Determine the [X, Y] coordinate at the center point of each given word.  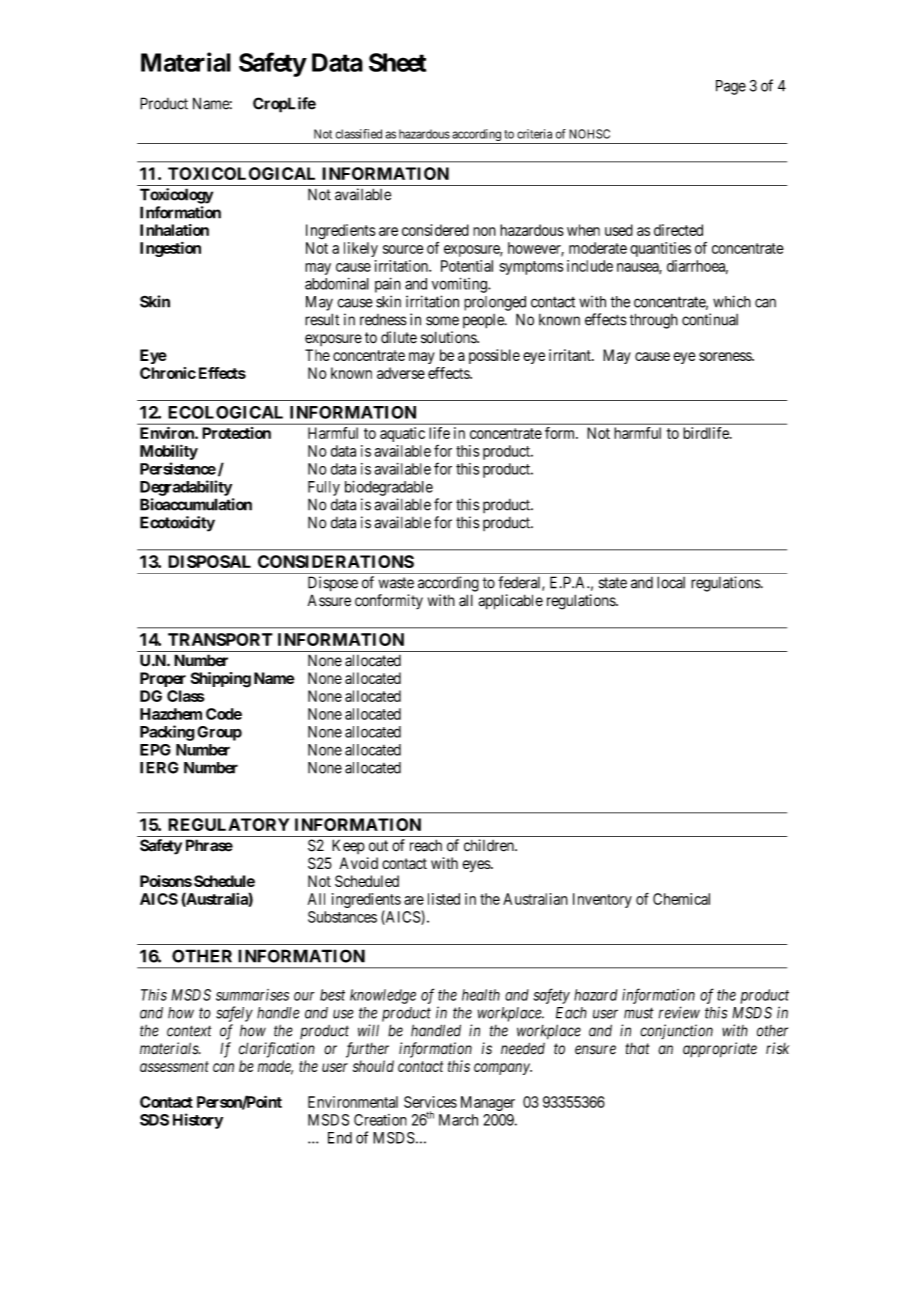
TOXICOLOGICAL [241, 173]
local [671, 582]
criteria [534, 134]
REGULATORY [228, 824]
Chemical [681, 899]
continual [710, 319]
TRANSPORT [220, 639]
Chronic [168, 373]
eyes [477, 866]
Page [731, 87]
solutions [449, 337]
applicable [510, 602]
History [198, 1121]
